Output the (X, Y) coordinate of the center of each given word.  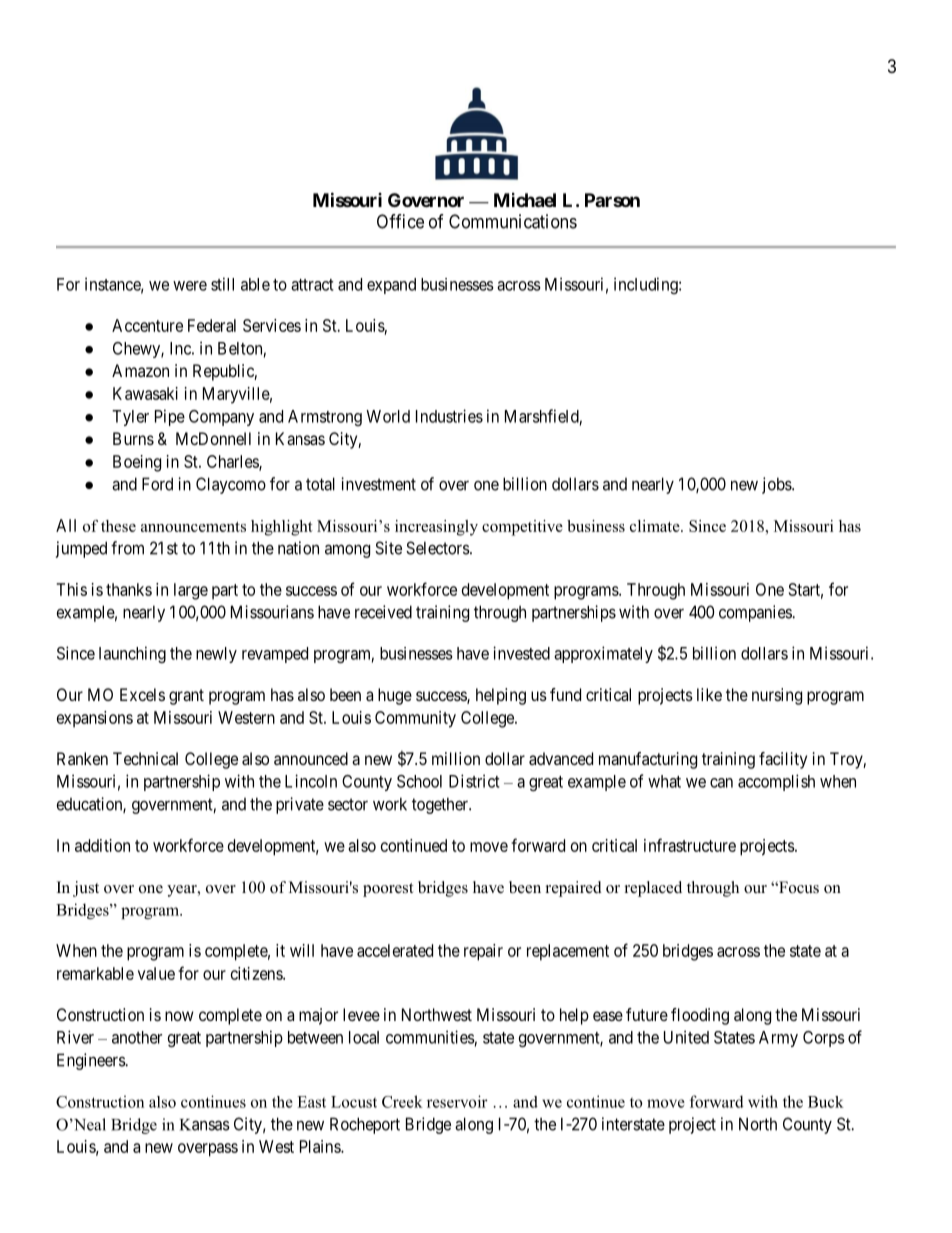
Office (400, 221)
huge (395, 696)
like (709, 694)
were (190, 286)
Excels (142, 694)
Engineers (91, 1061)
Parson (612, 200)
